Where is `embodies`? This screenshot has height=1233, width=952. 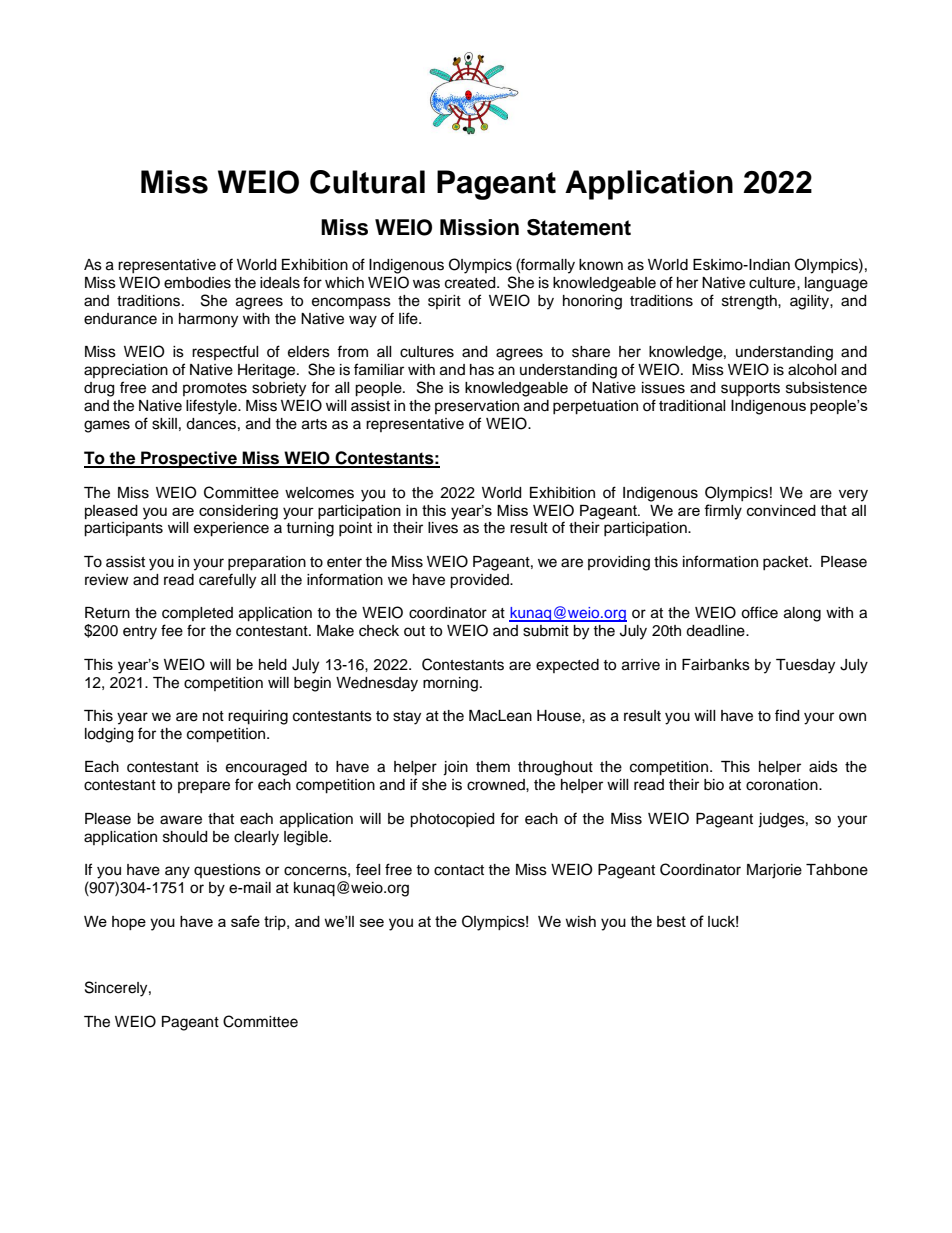 embodies is located at coordinates (197, 283).
